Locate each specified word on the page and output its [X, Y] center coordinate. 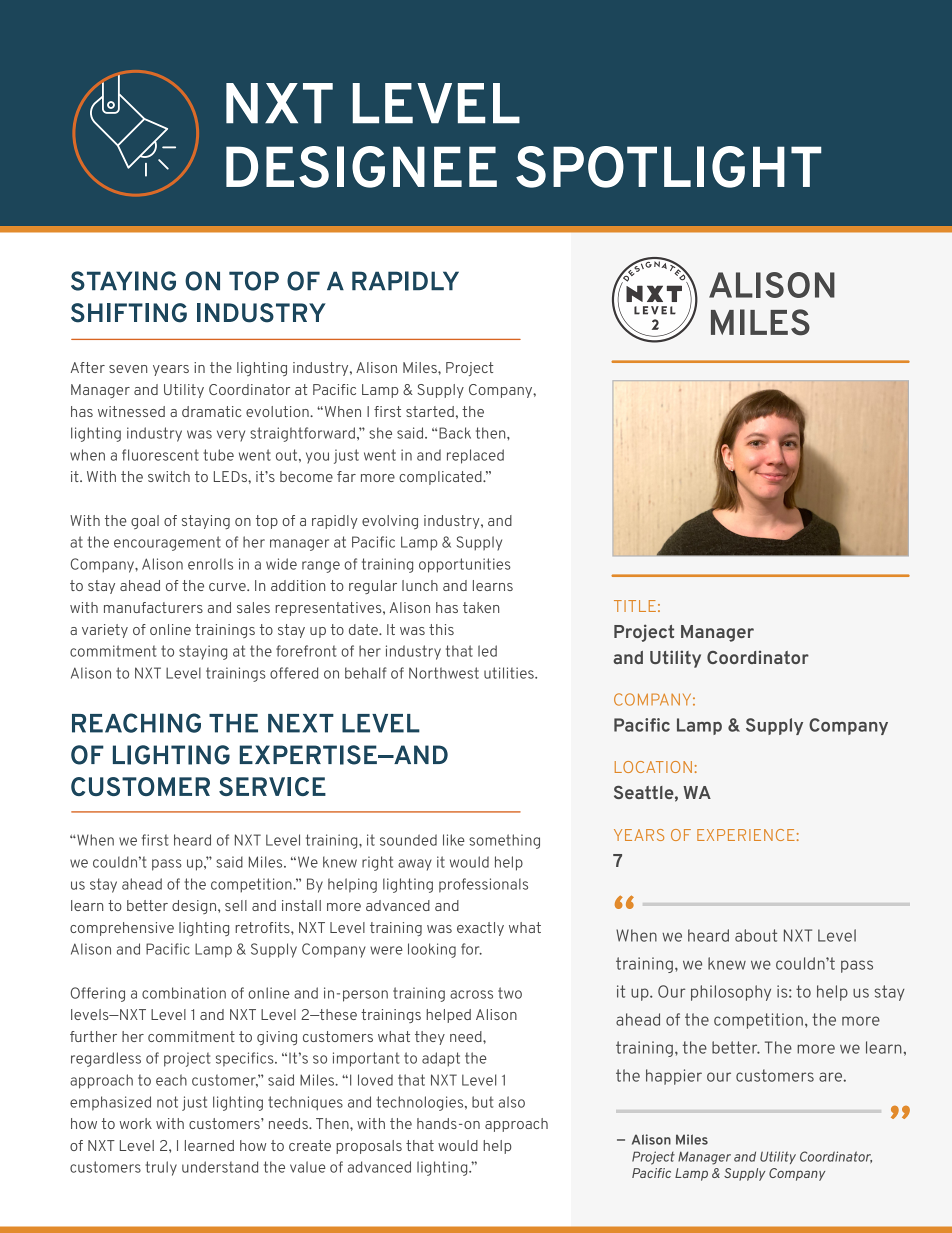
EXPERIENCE [746, 835]
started [430, 411]
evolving [390, 522]
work [136, 1123]
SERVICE [272, 786]
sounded [408, 840]
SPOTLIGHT [668, 167]
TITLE [635, 606]
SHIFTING [129, 313]
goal [145, 522]
